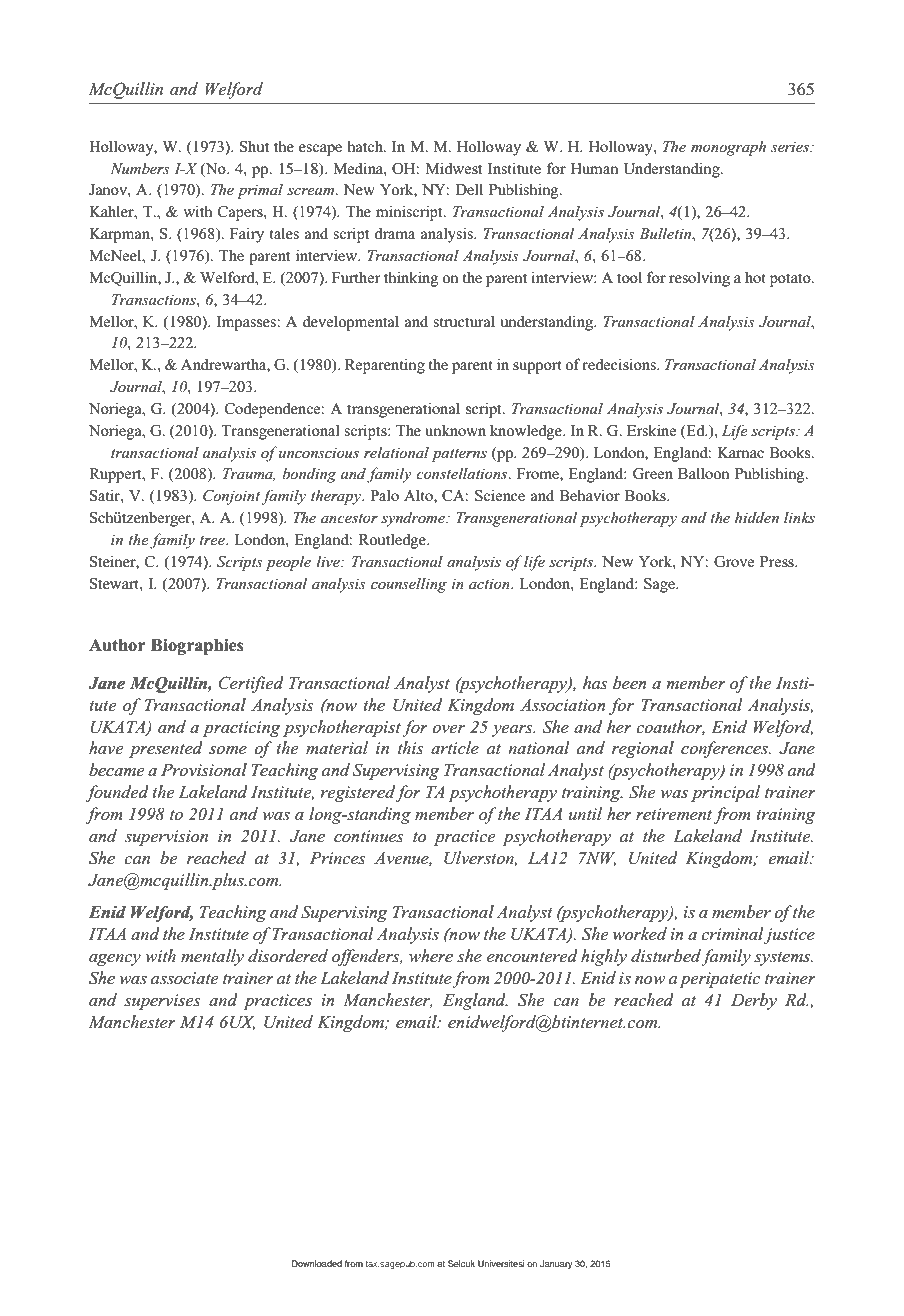 This screenshot has width=904, height=1316. What do you see at coordinates (213, 540) in the screenshot?
I see `tree` at bounding box center [213, 540].
